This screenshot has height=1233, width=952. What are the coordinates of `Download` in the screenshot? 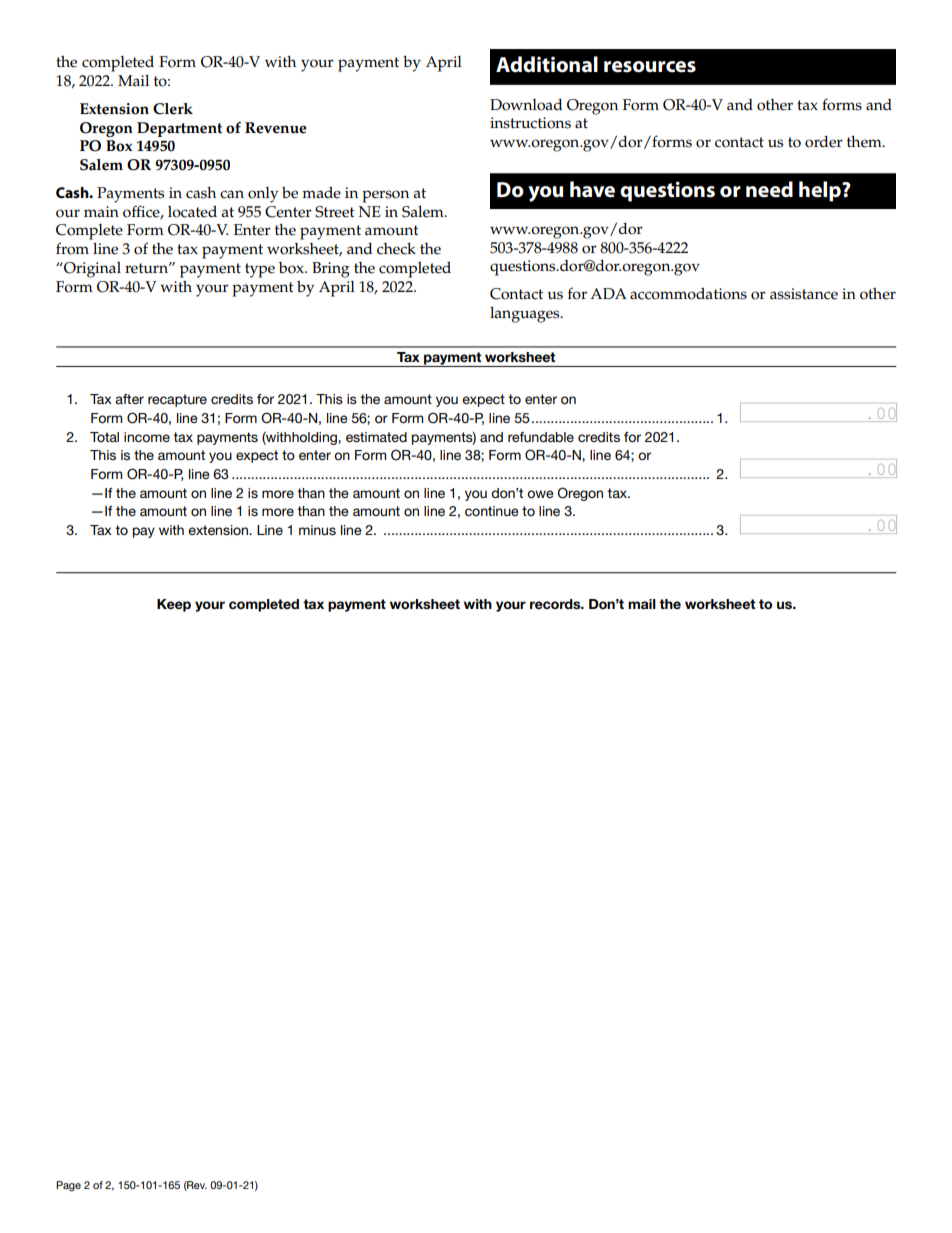 It's located at (526, 105).
